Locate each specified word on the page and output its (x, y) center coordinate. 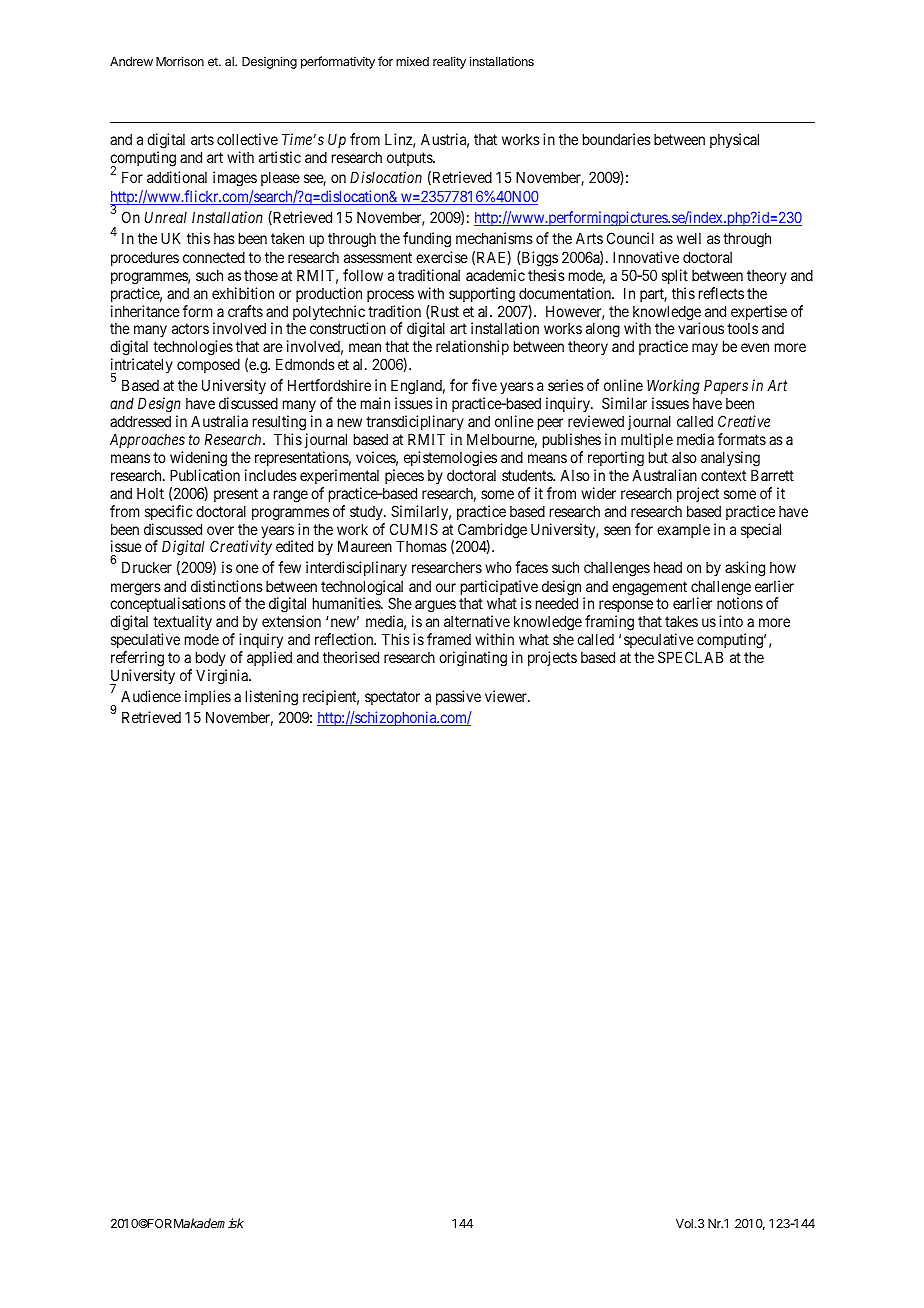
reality (449, 62)
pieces (404, 476)
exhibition (243, 293)
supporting (482, 295)
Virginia (223, 677)
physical (734, 140)
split (675, 276)
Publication (205, 475)
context (723, 475)
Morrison (180, 61)
